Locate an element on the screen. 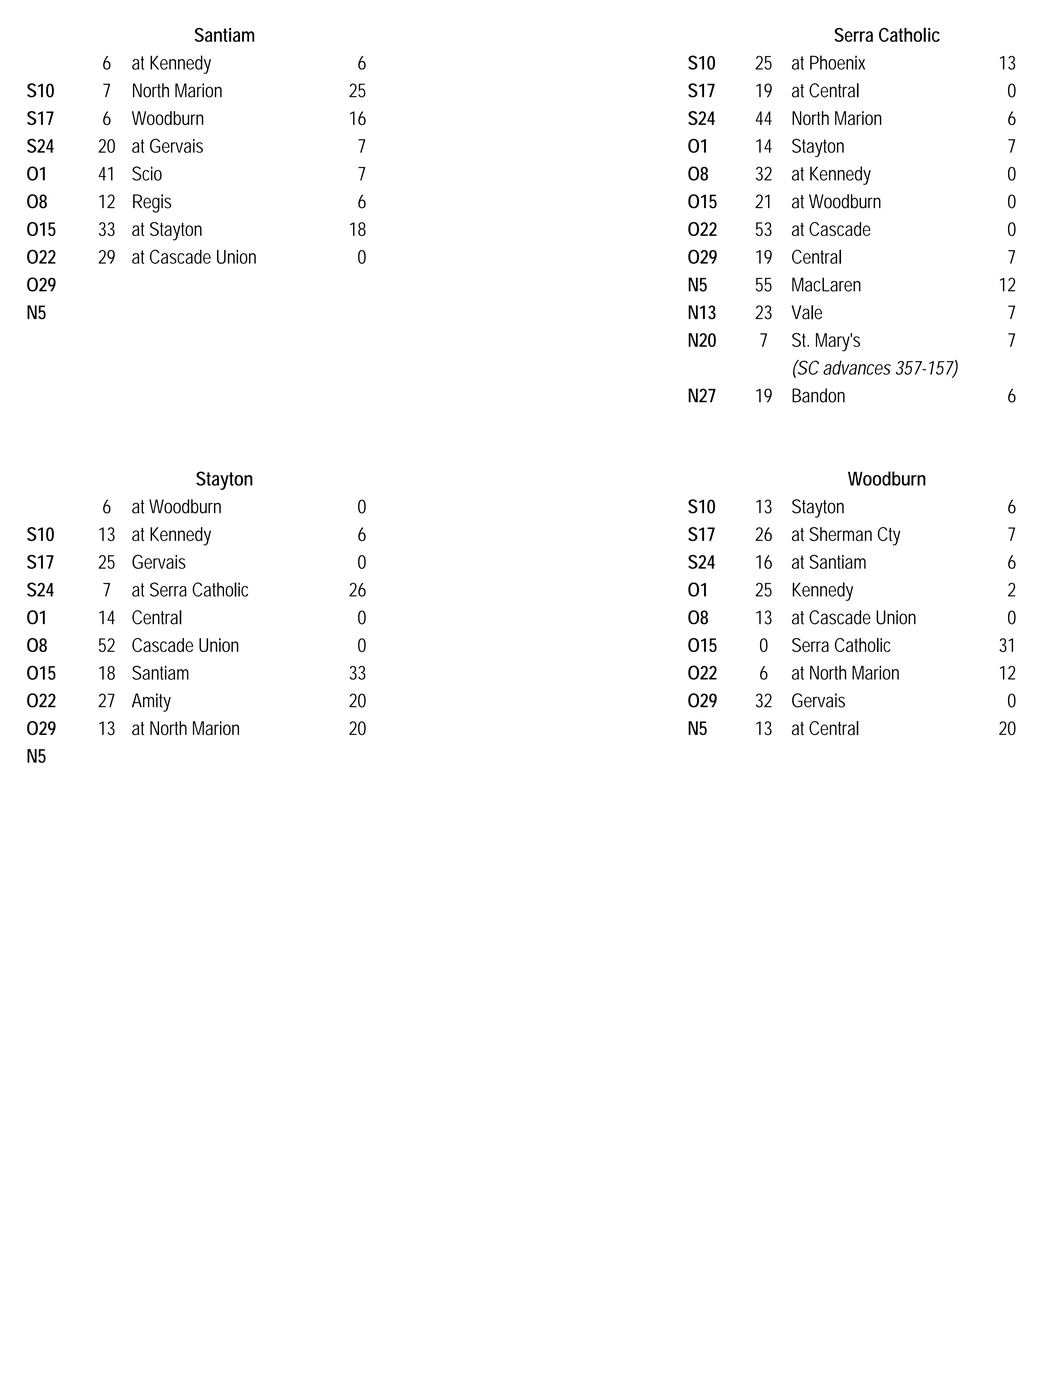 This screenshot has width=1064, height=1376. Regis is located at coordinates (152, 203).
